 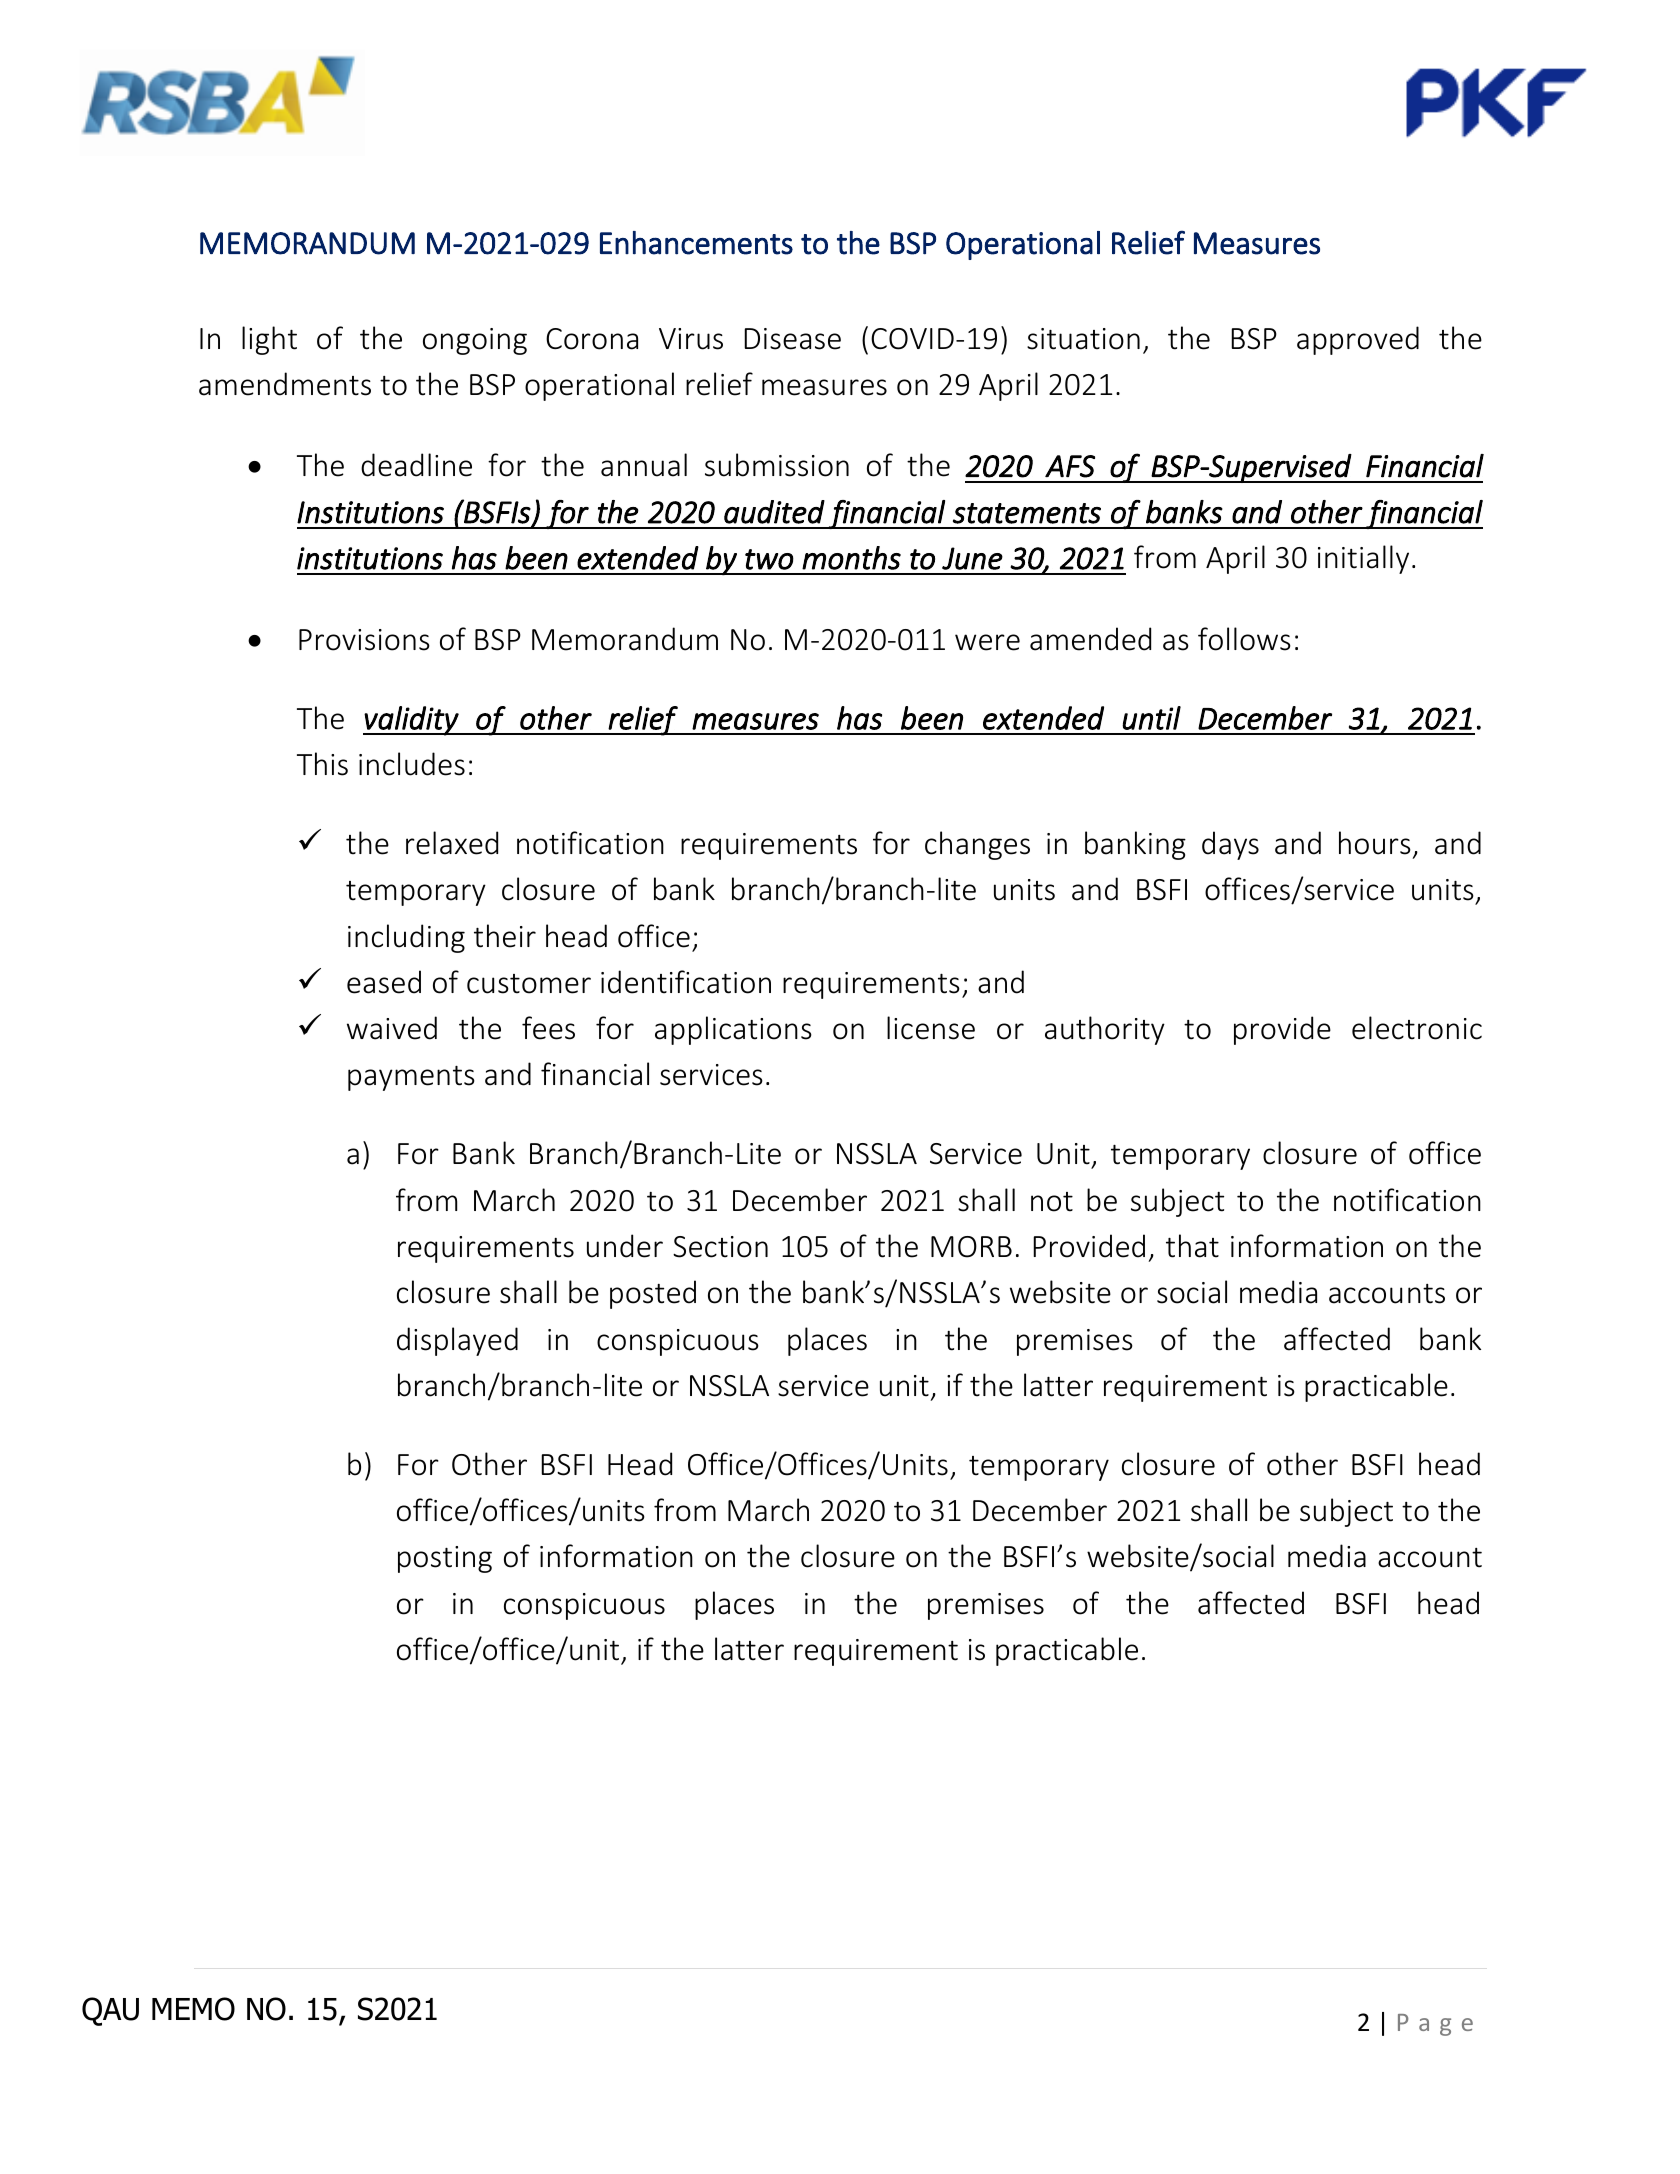 What do you see at coordinates (445, 1559) in the document?
I see `posting` at bounding box center [445, 1559].
